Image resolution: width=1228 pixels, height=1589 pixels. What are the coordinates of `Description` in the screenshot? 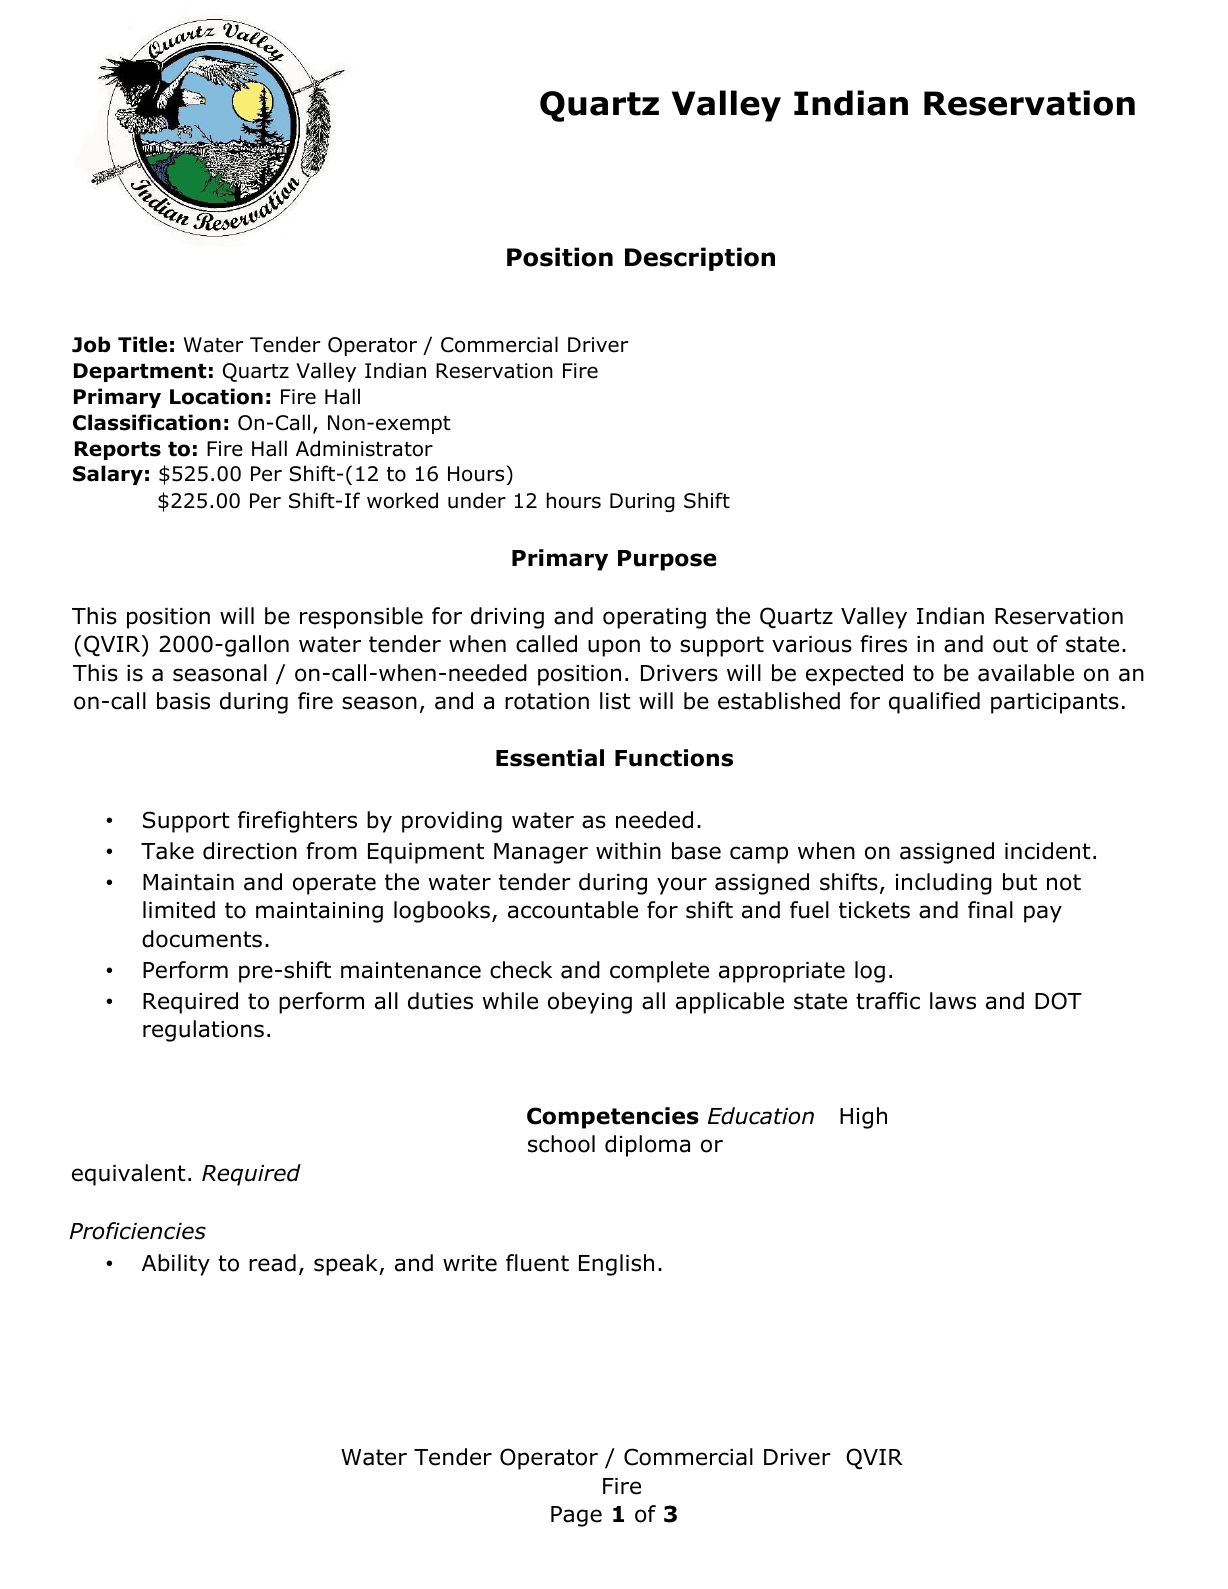 It's located at (700, 259).
